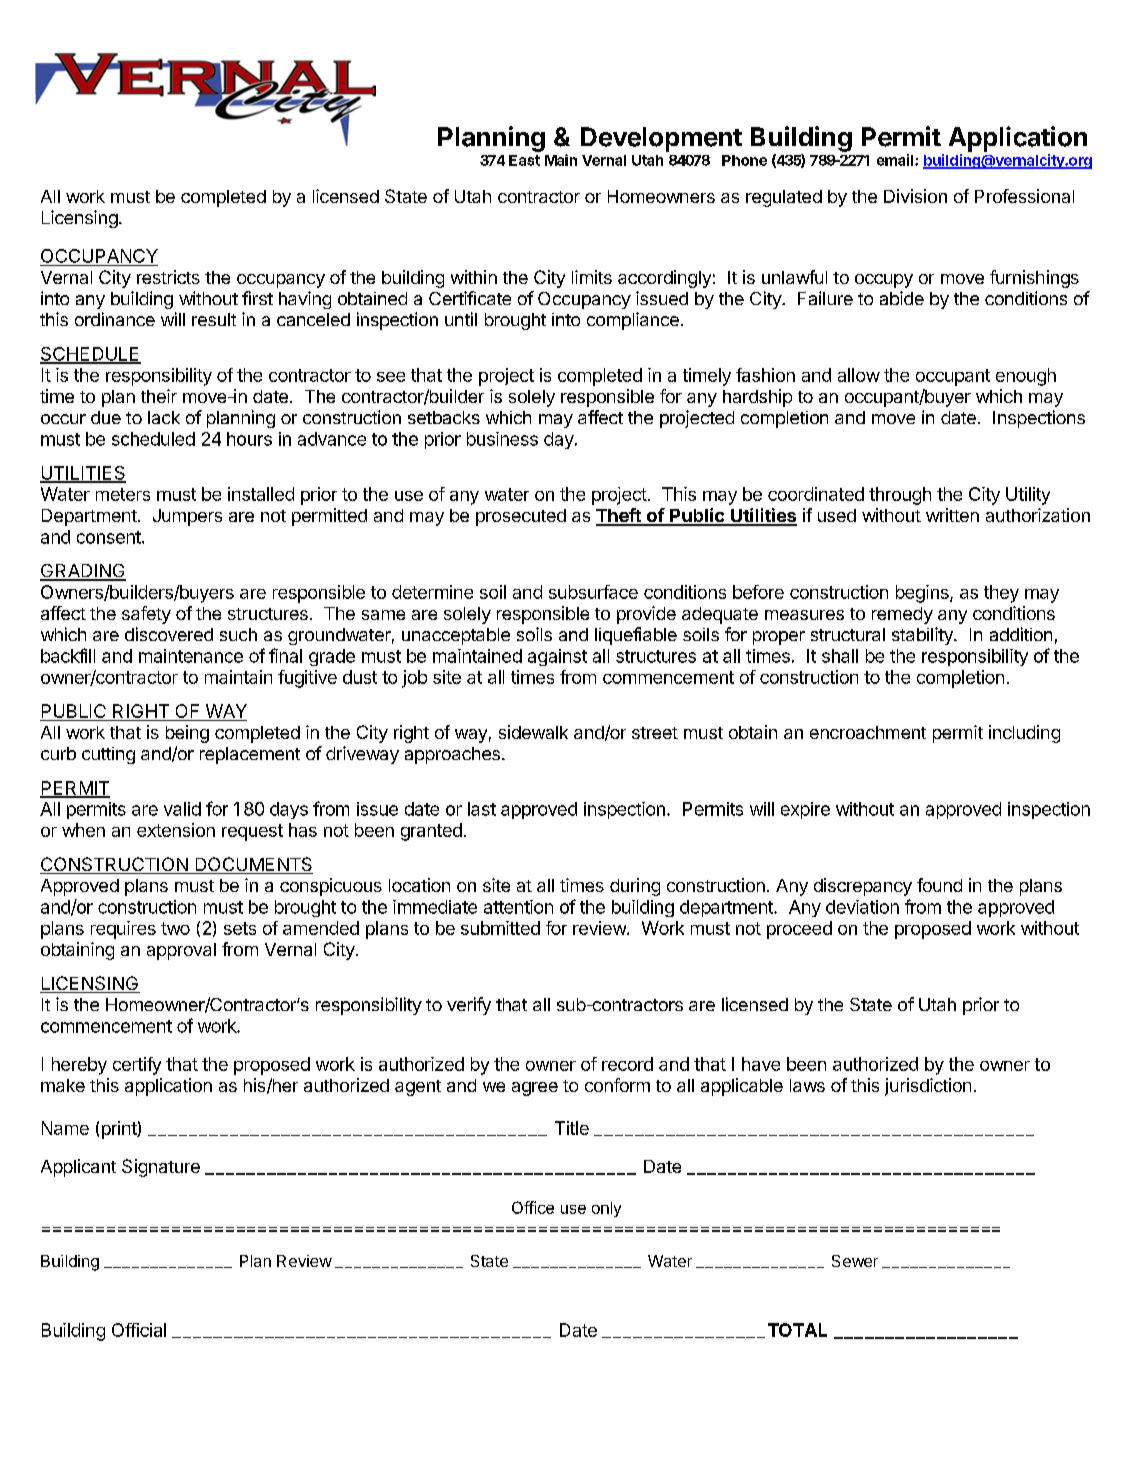  What do you see at coordinates (535, 1089) in the image?
I see `agree` at bounding box center [535, 1089].
